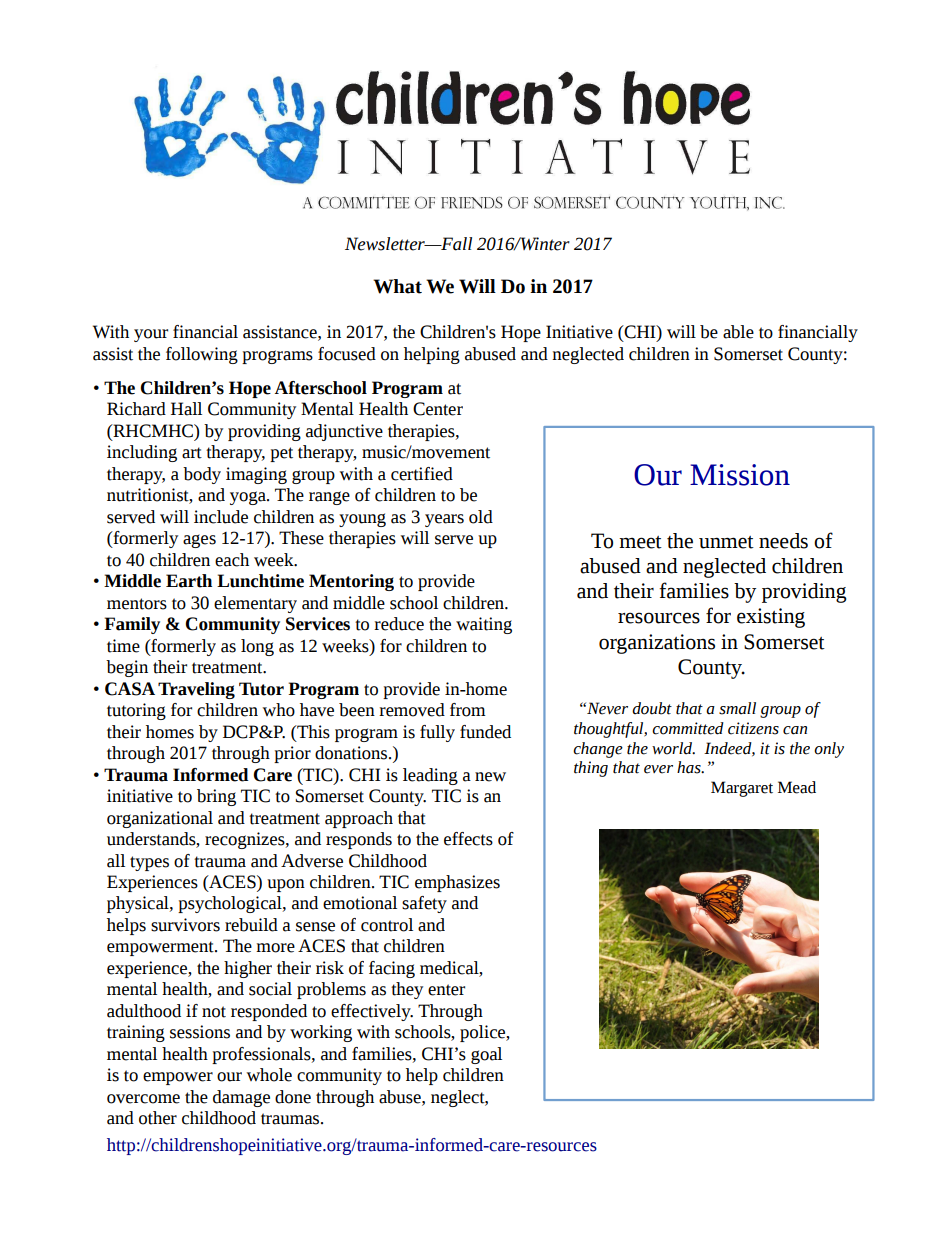 The height and width of the image is (1233, 952). I want to click on Margaret, so click(742, 789).
